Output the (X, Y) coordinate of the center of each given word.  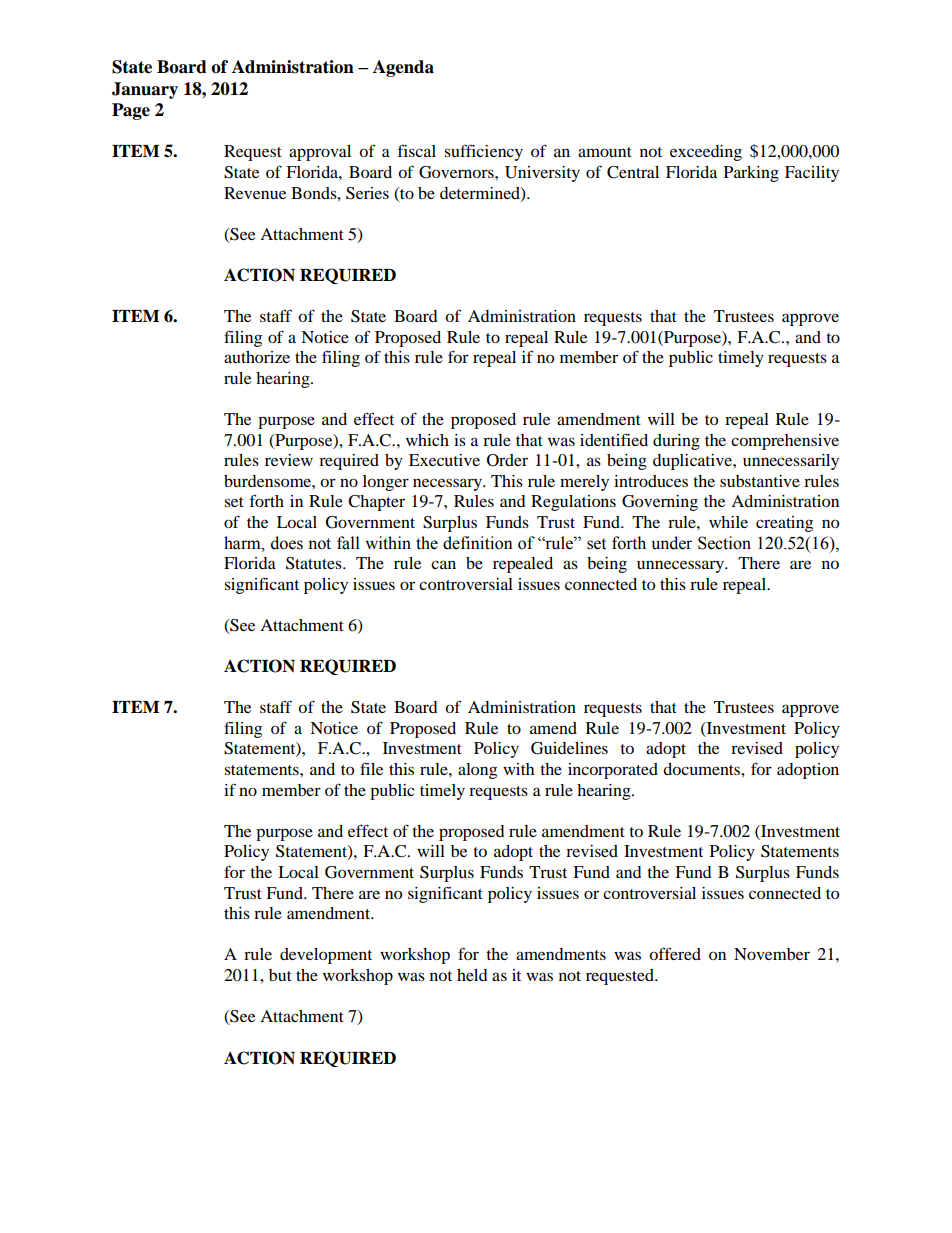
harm (243, 543)
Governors (457, 172)
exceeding (706, 153)
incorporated (613, 771)
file (371, 768)
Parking (751, 174)
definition (478, 543)
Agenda (403, 68)
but (280, 975)
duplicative (693, 462)
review (289, 460)
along (477, 771)
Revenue (255, 193)
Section (724, 543)
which (427, 440)
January (145, 90)
